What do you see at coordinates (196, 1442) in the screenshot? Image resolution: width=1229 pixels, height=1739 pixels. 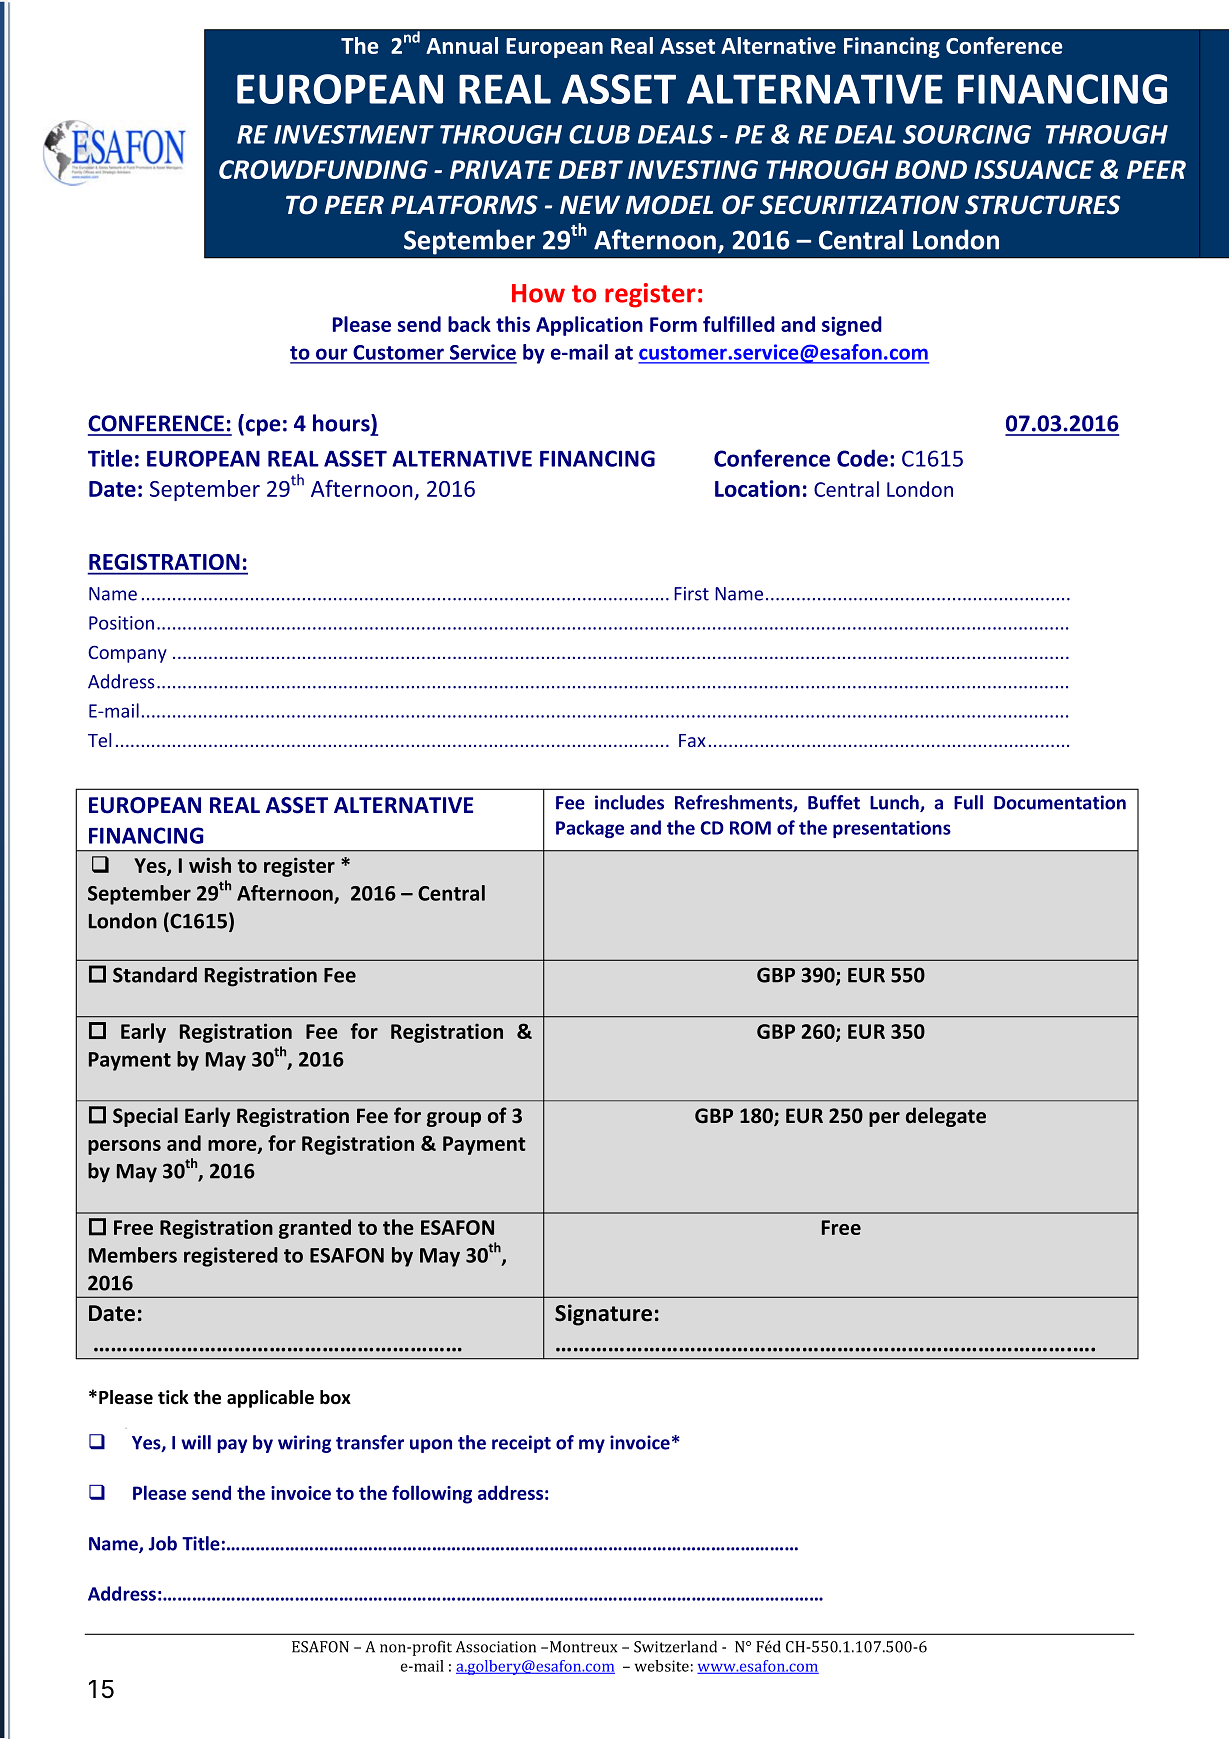 I see `will` at bounding box center [196, 1442].
